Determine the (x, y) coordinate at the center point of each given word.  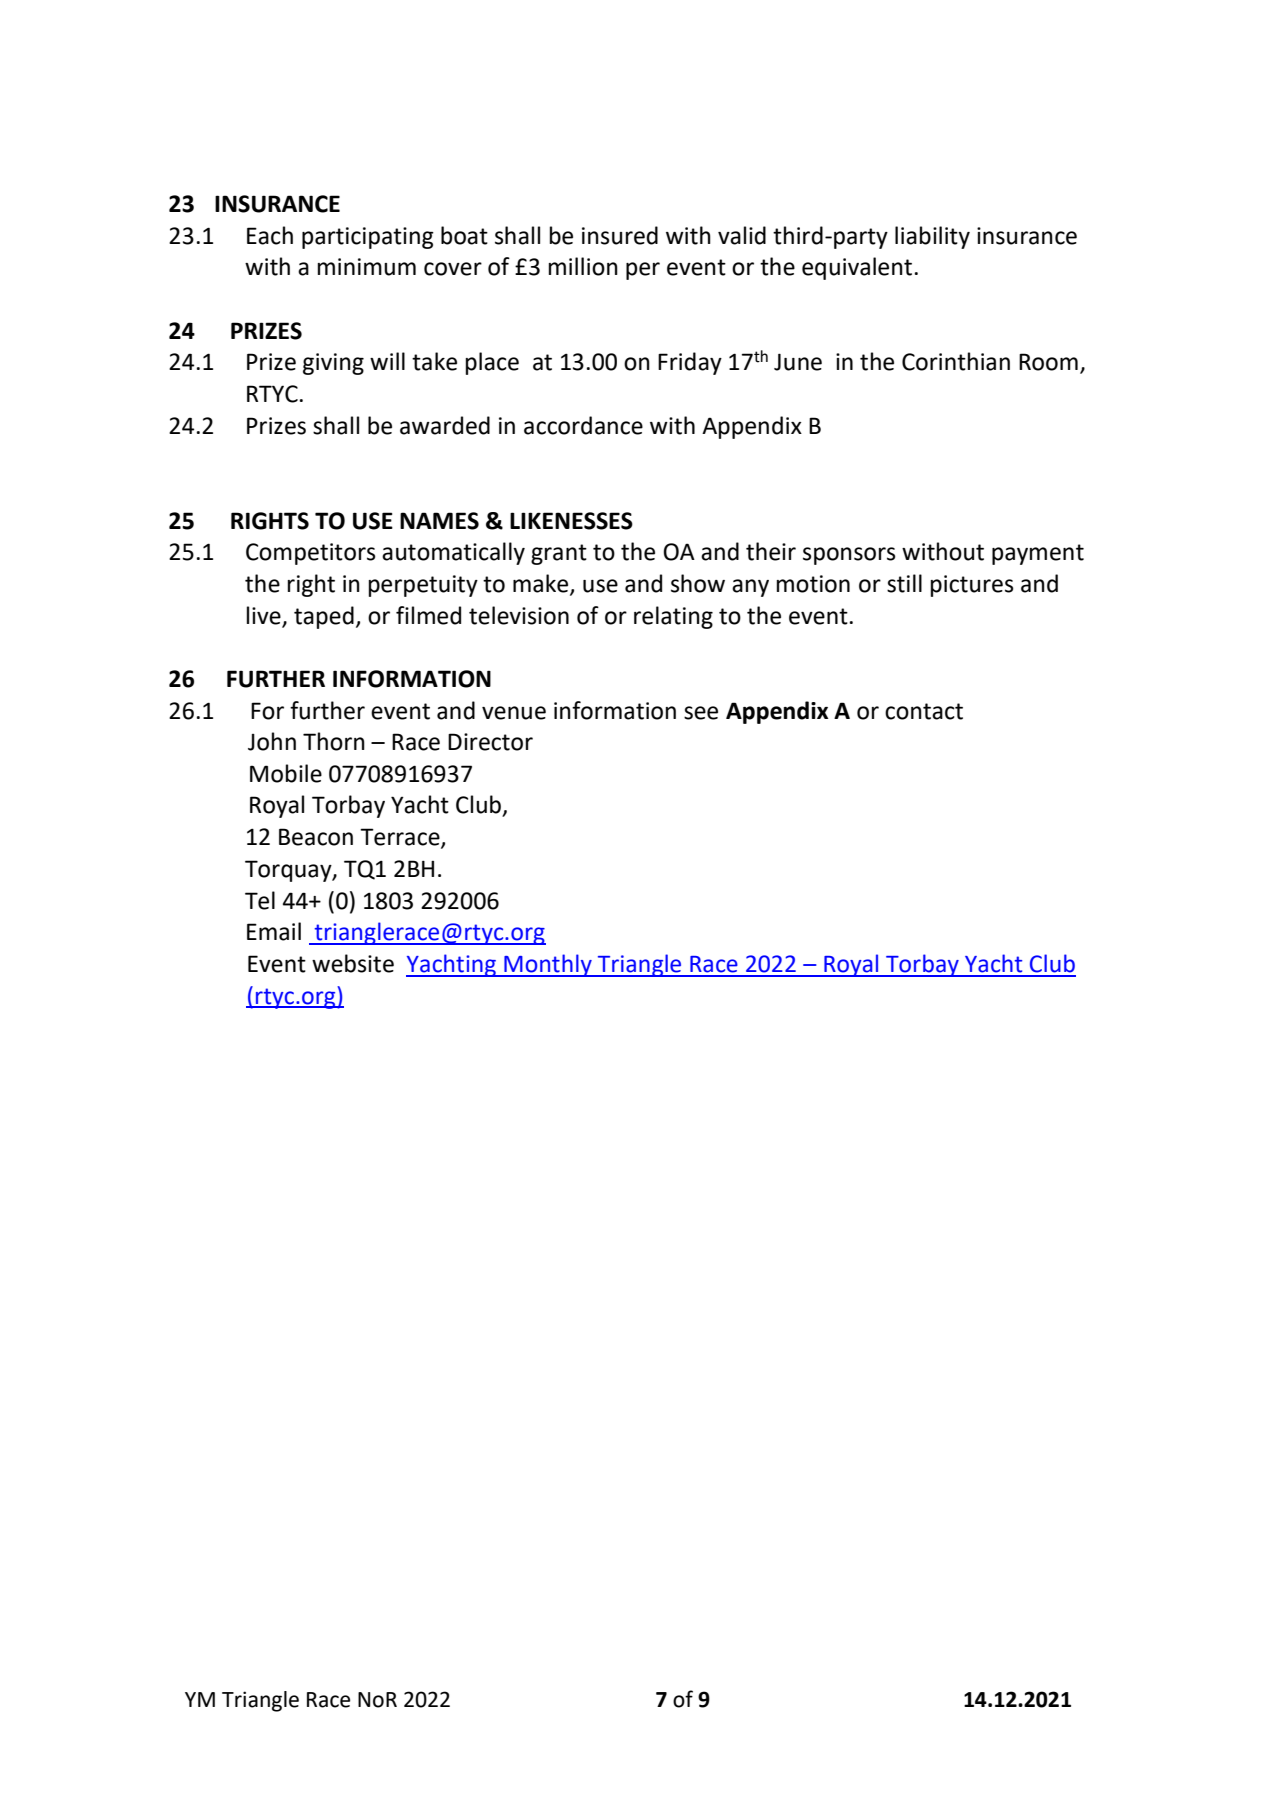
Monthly (548, 965)
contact (924, 711)
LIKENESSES (571, 521)
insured (620, 235)
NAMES (439, 521)
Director (490, 742)
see (701, 713)
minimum (367, 267)
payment (1038, 554)
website (353, 963)
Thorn (334, 741)
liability (932, 237)
